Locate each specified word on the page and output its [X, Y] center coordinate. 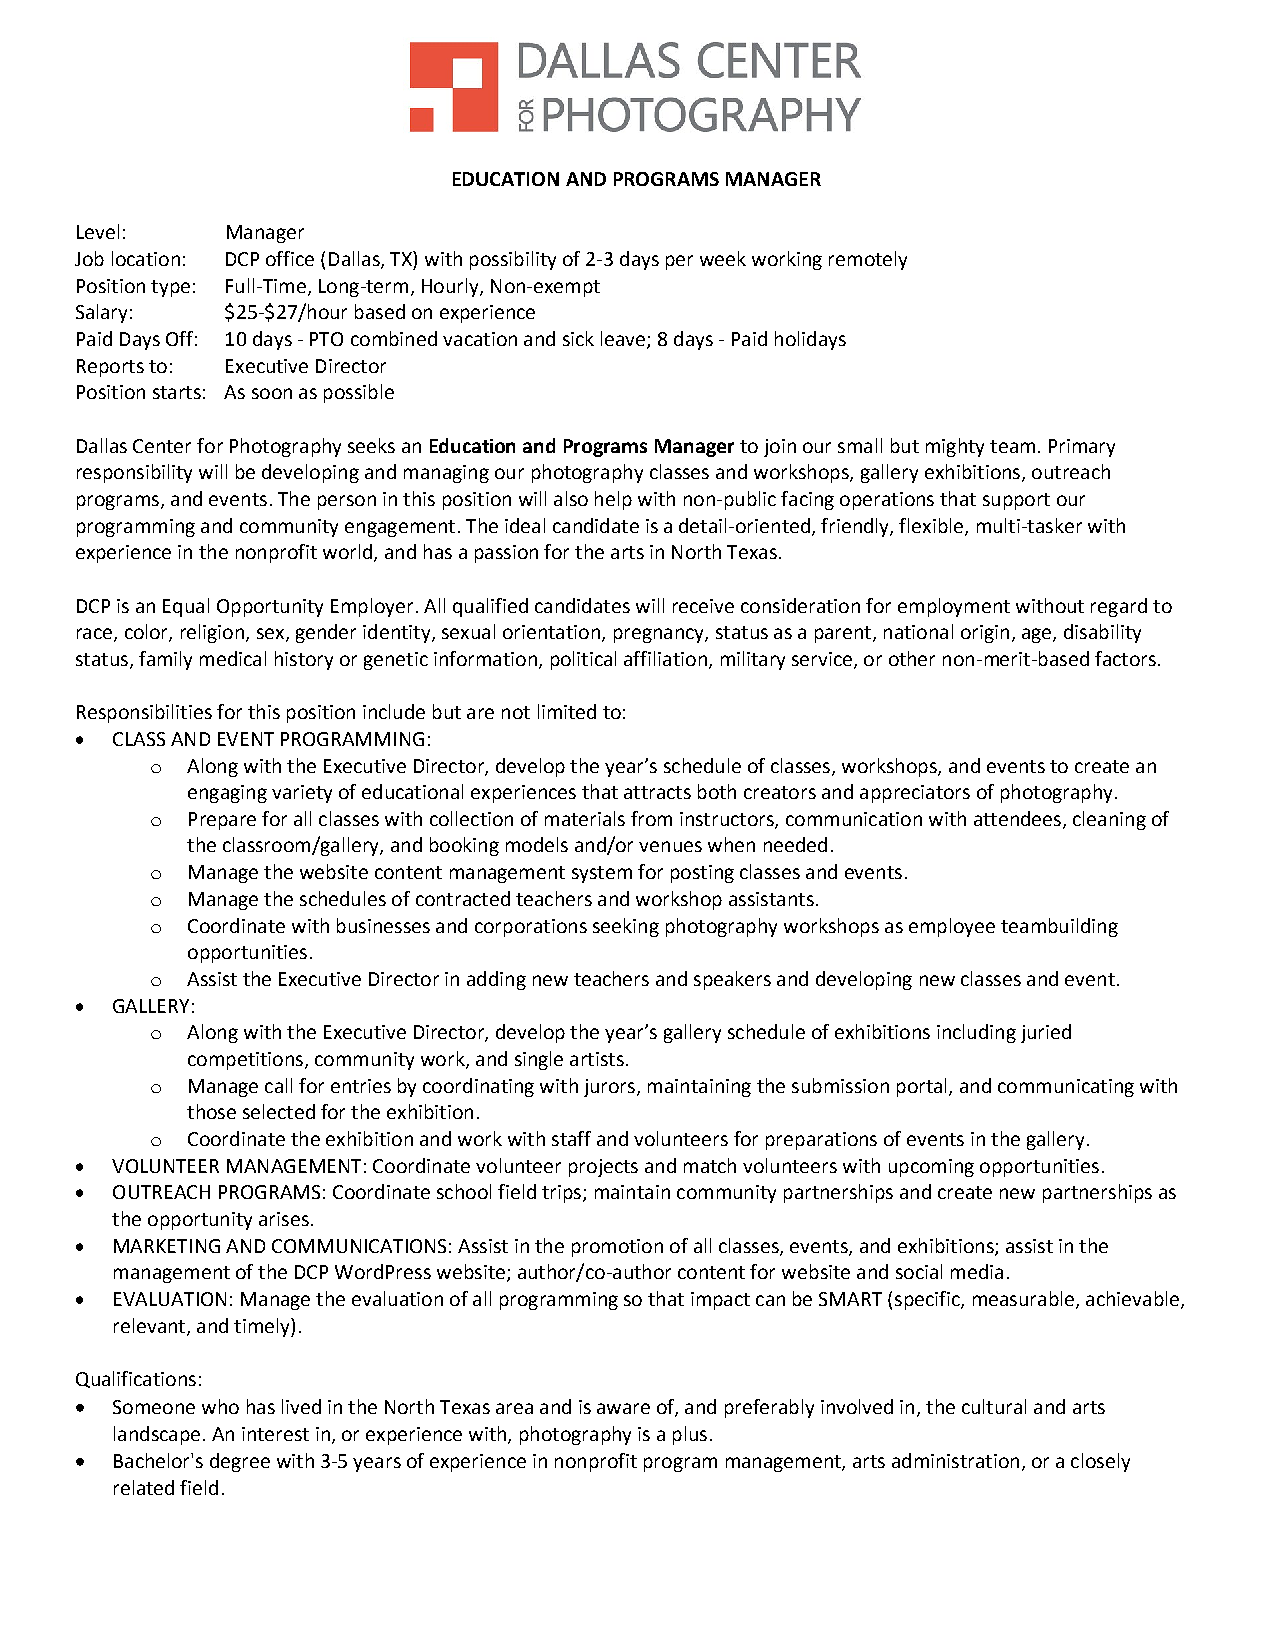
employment [954, 607]
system [602, 874]
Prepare [222, 821]
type [170, 288]
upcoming [931, 1168]
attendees [1017, 818]
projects [603, 1168]
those [211, 1111]
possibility [513, 260]
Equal [186, 607]
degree [240, 1462]
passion [506, 554]
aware [623, 1408]
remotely [868, 260]
